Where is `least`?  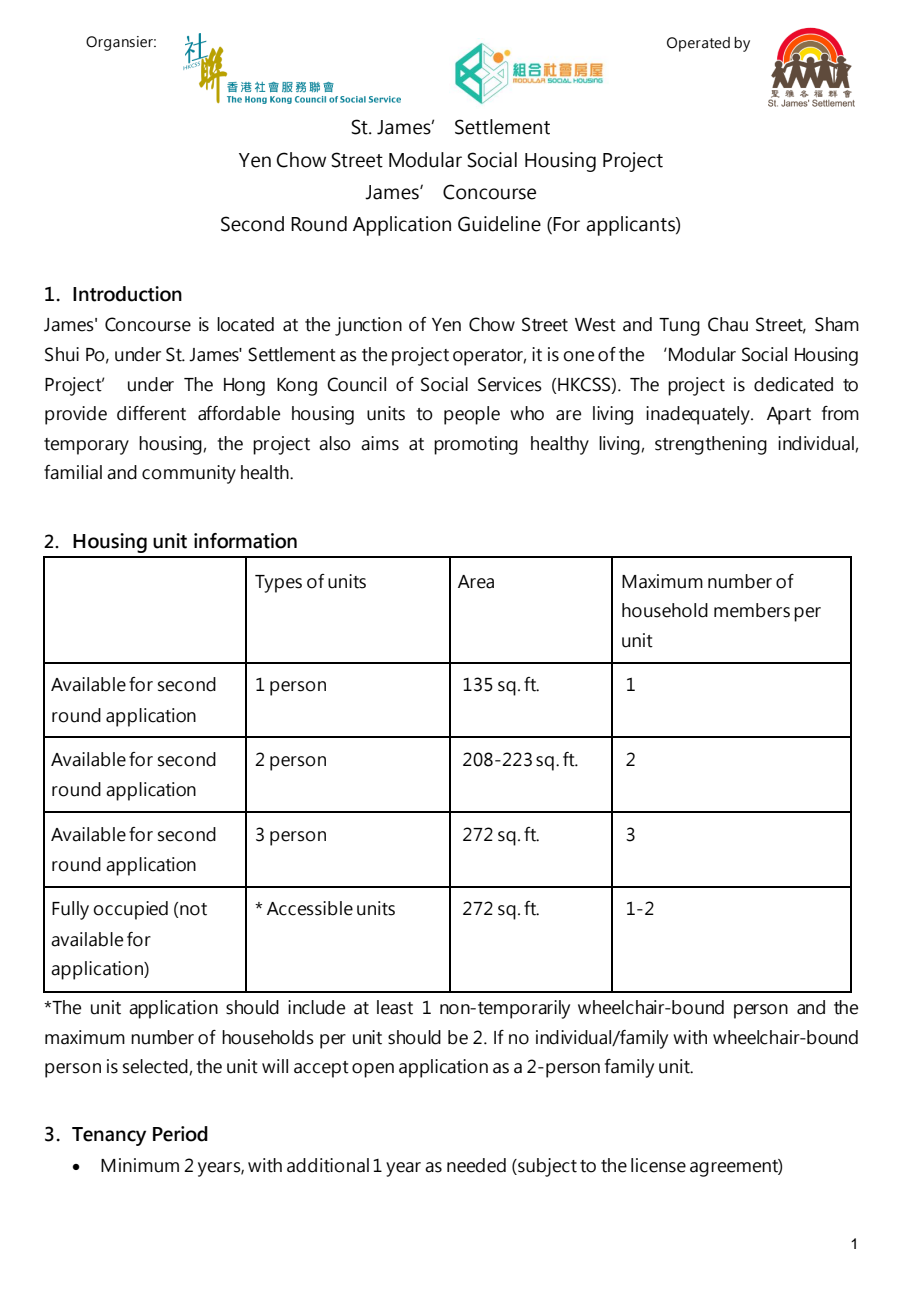 least is located at coordinates (395, 1007).
